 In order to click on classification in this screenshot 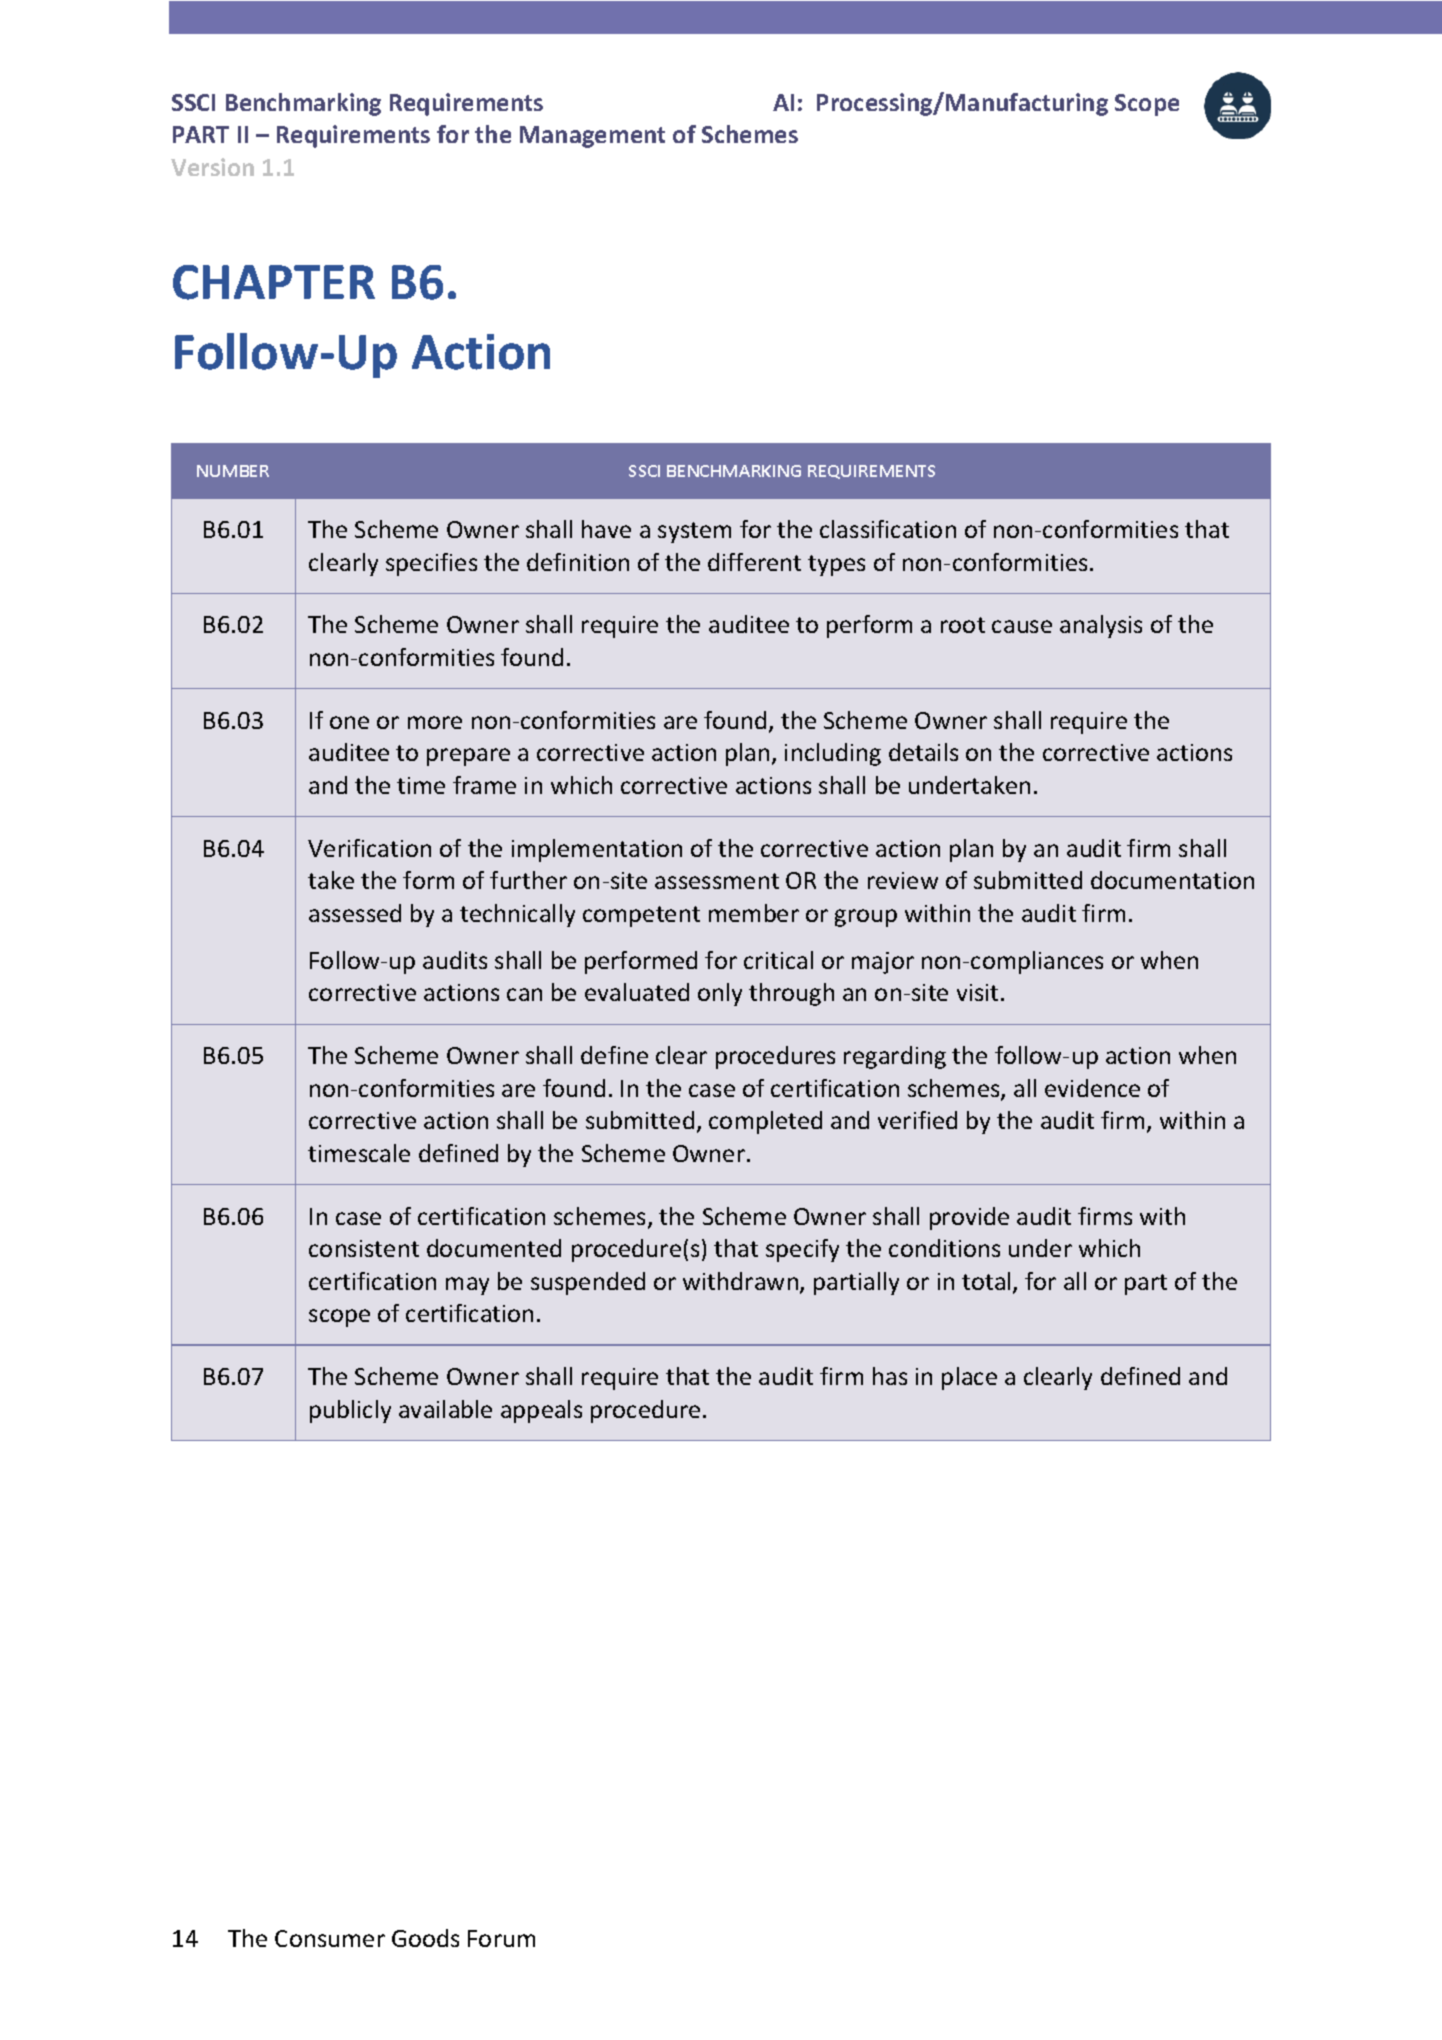, I will do `click(888, 529)`.
